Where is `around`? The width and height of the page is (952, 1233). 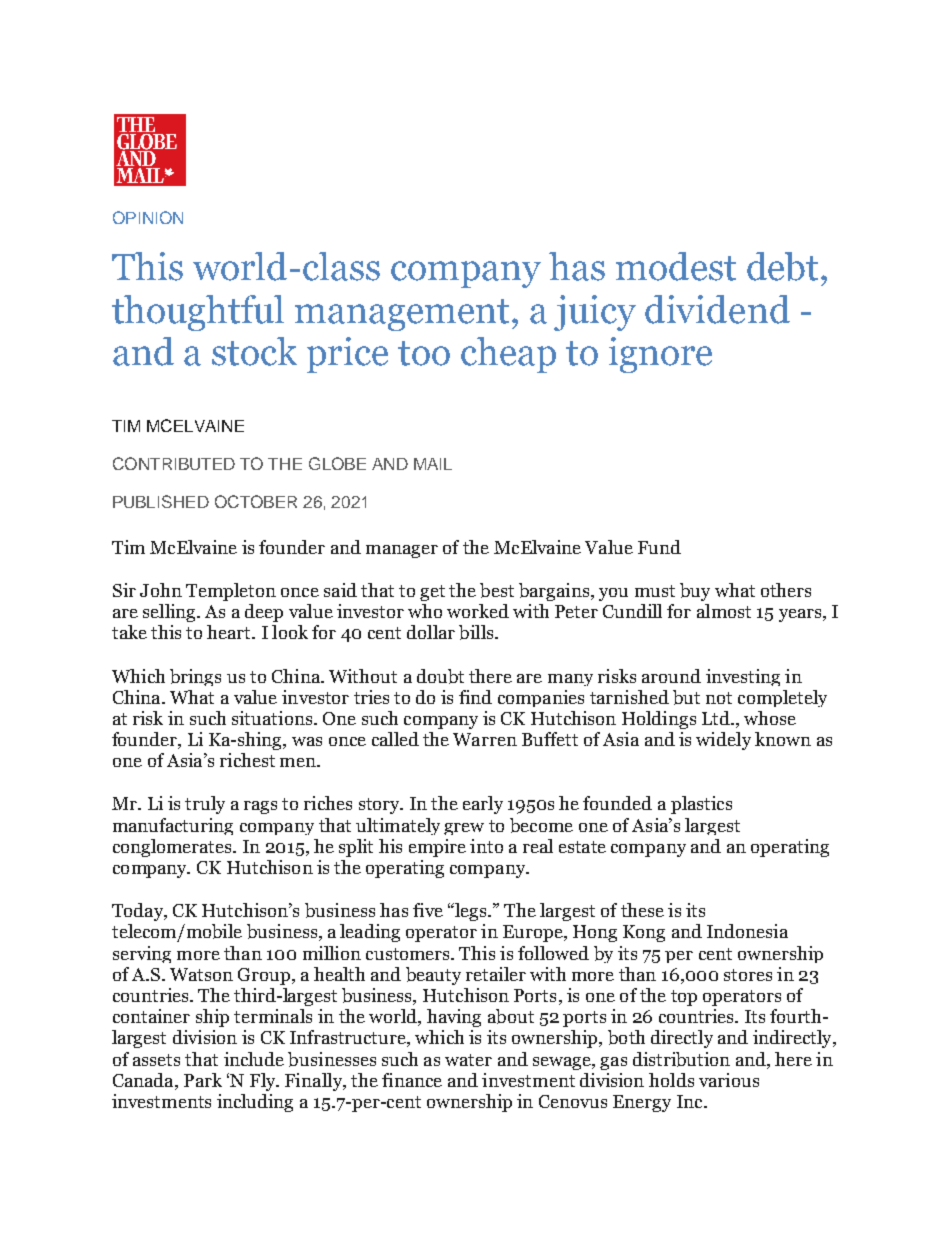 around is located at coordinates (671, 676).
